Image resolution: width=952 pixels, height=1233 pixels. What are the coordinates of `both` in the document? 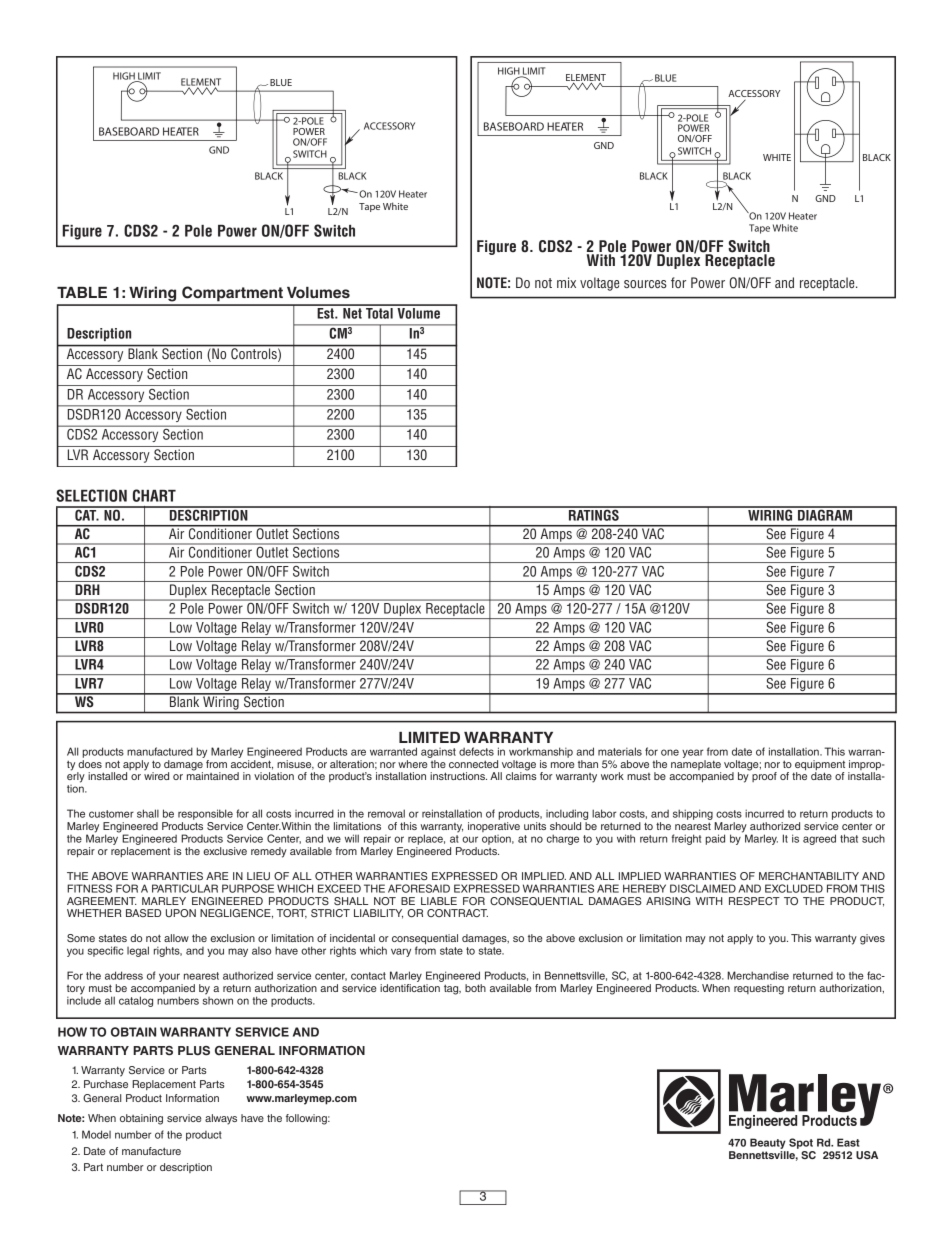 It's located at (475, 988).
